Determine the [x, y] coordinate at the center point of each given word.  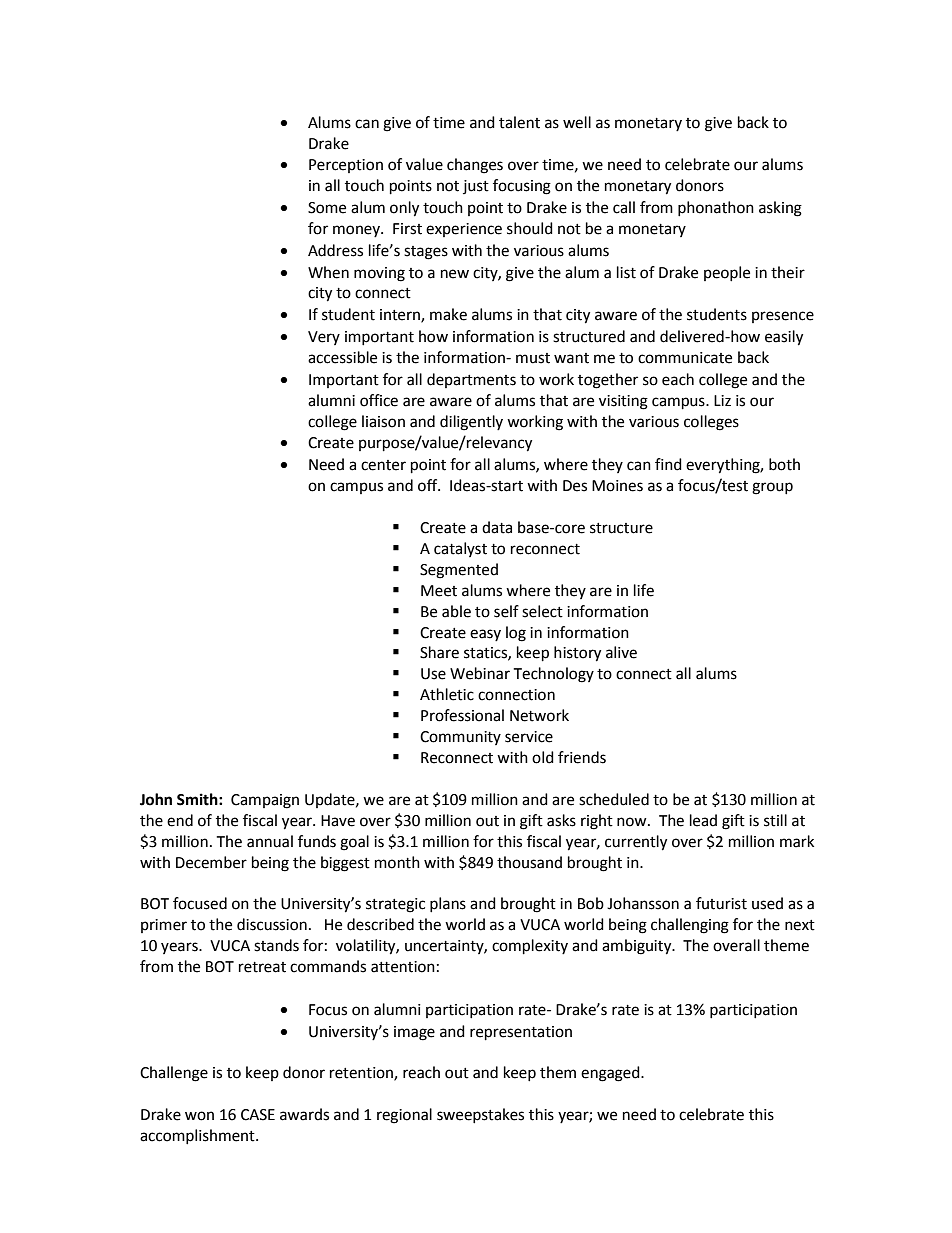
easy [485, 635]
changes [475, 166]
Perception [346, 166]
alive [621, 652]
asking [780, 209]
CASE [258, 1115]
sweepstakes [480, 1115]
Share [439, 652]
